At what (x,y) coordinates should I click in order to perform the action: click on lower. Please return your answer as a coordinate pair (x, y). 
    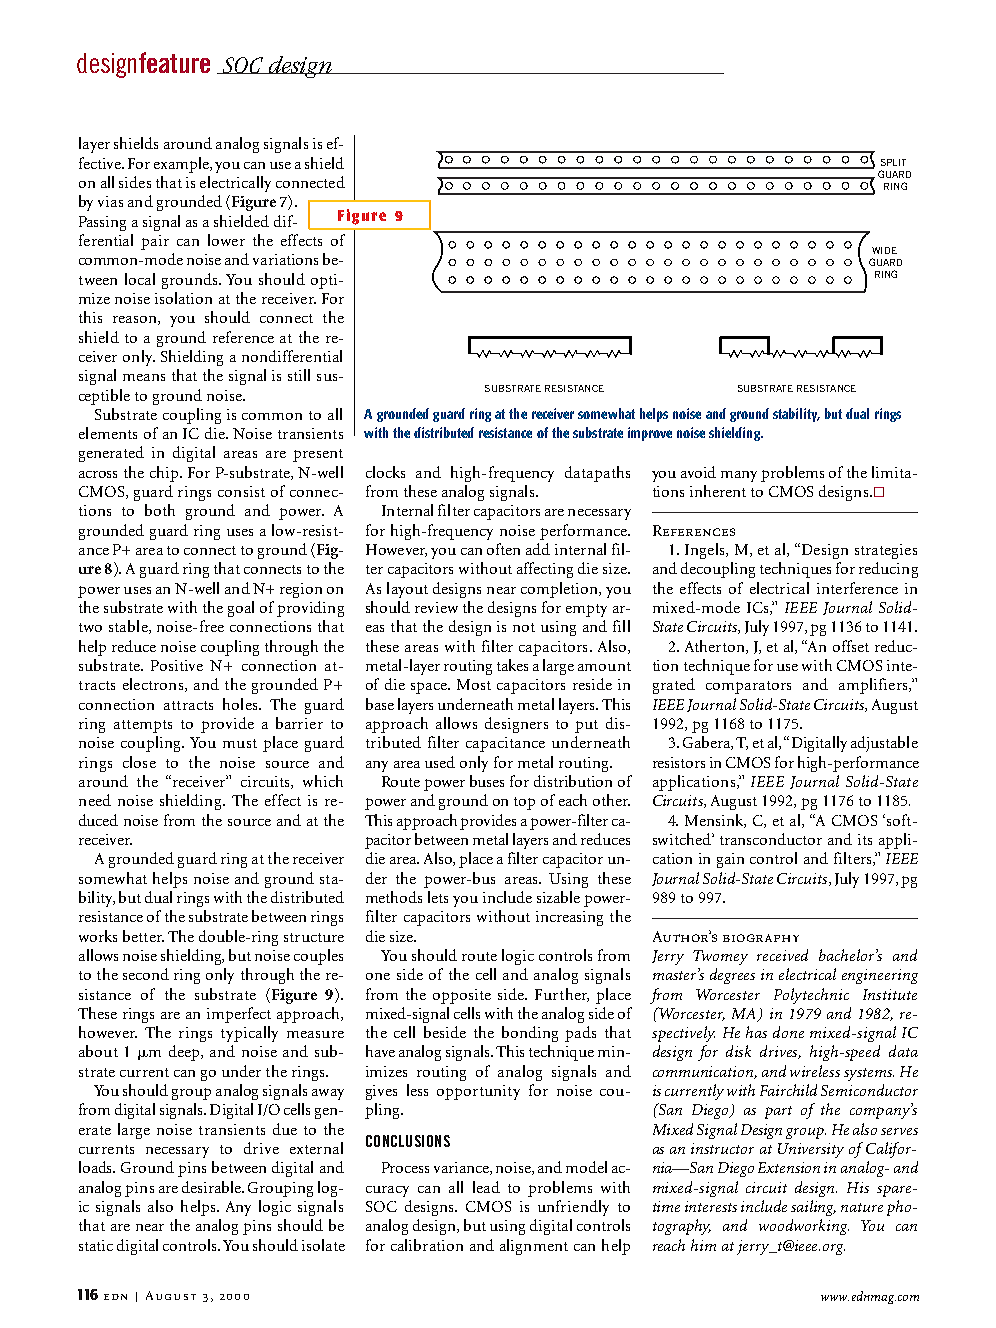
    Looking at the image, I should click on (226, 240).
